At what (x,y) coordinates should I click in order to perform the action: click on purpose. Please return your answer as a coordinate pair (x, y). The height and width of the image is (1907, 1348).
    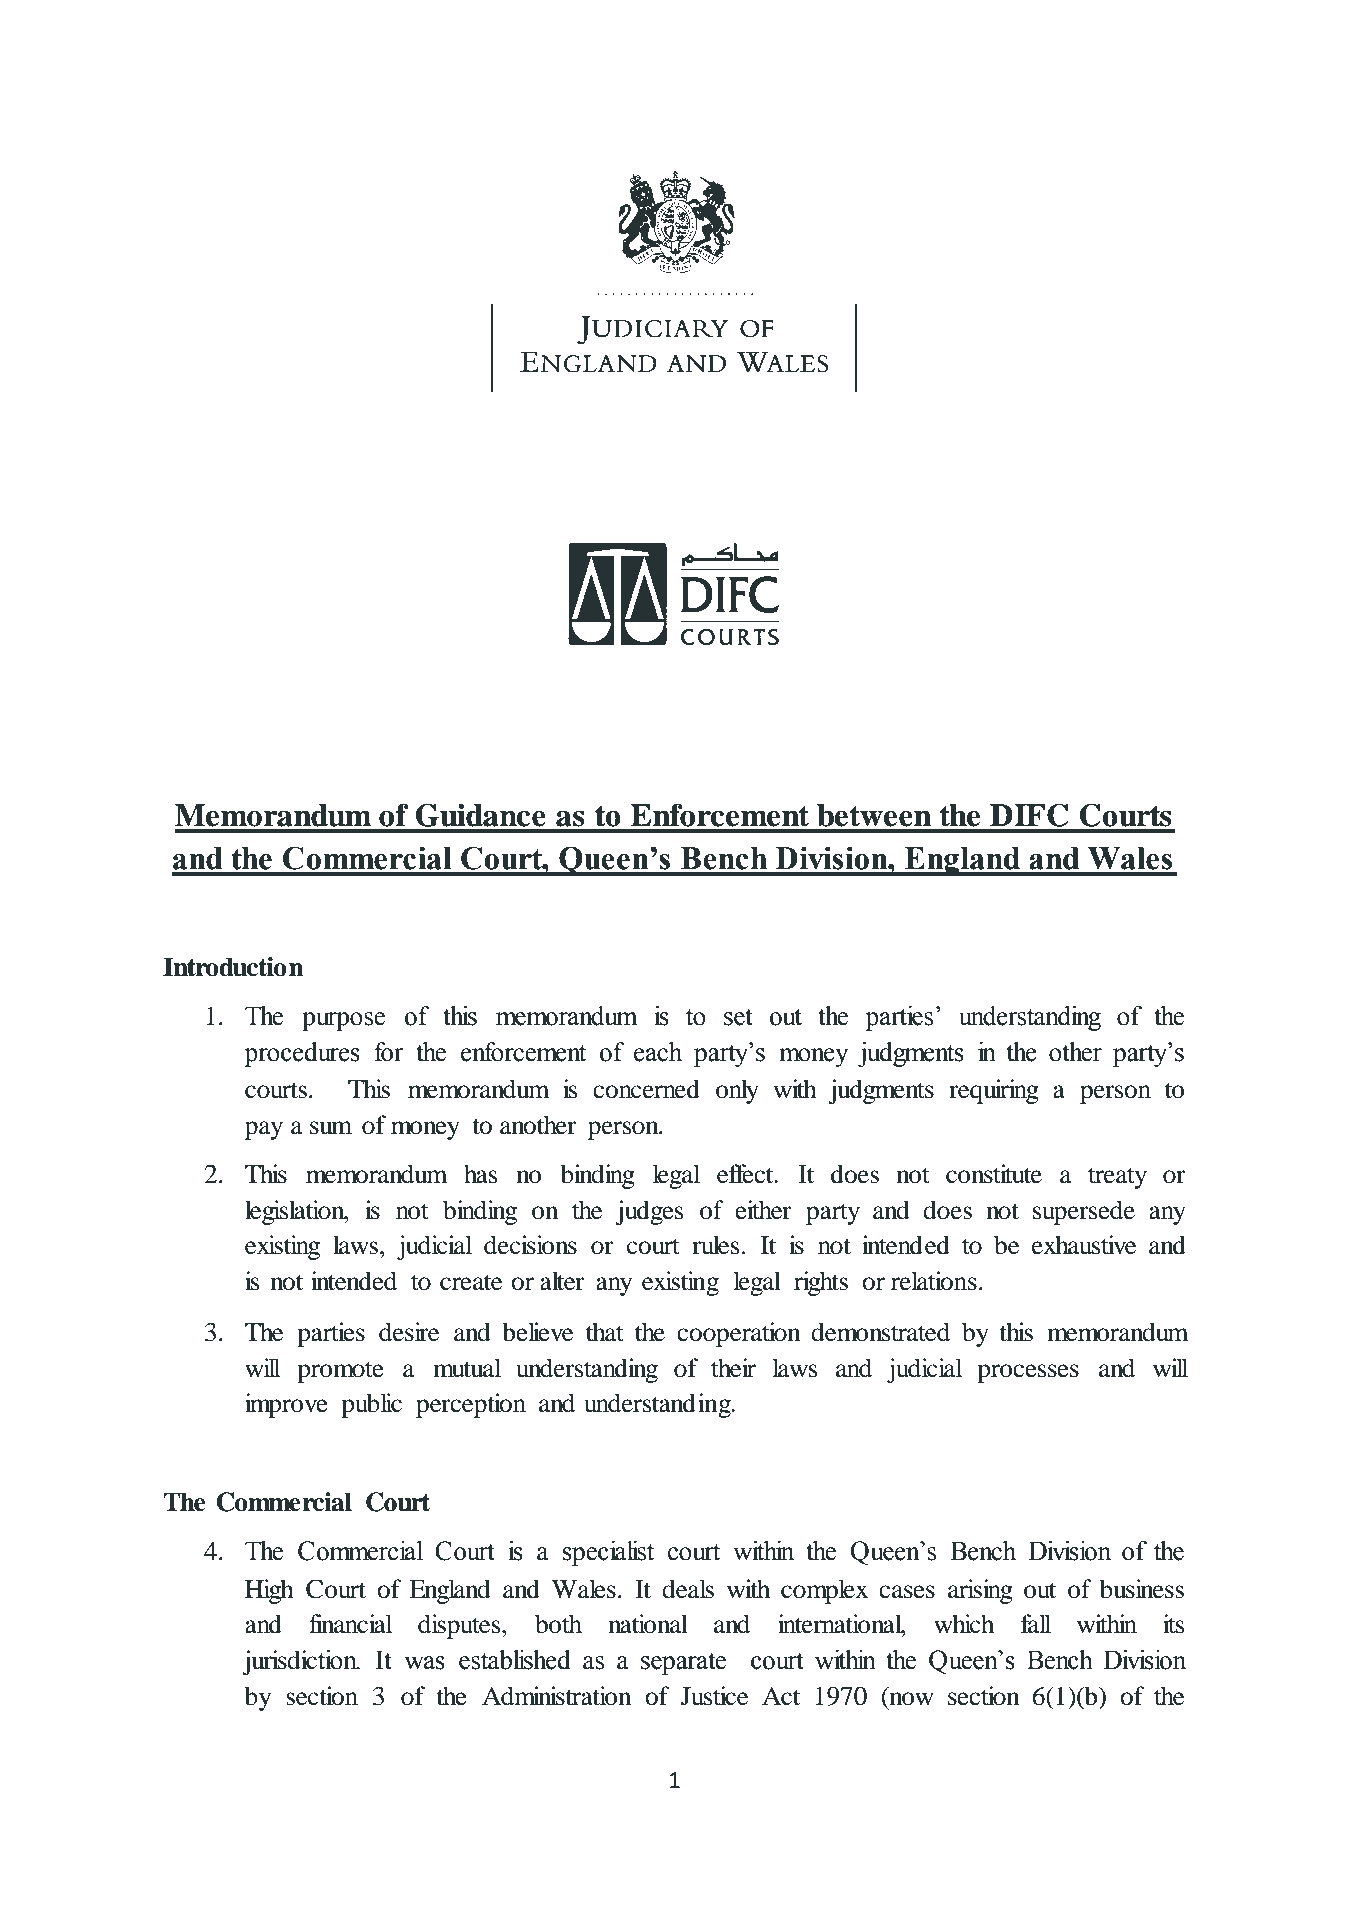
    Looking at the image, I should click on (343, 1021).
